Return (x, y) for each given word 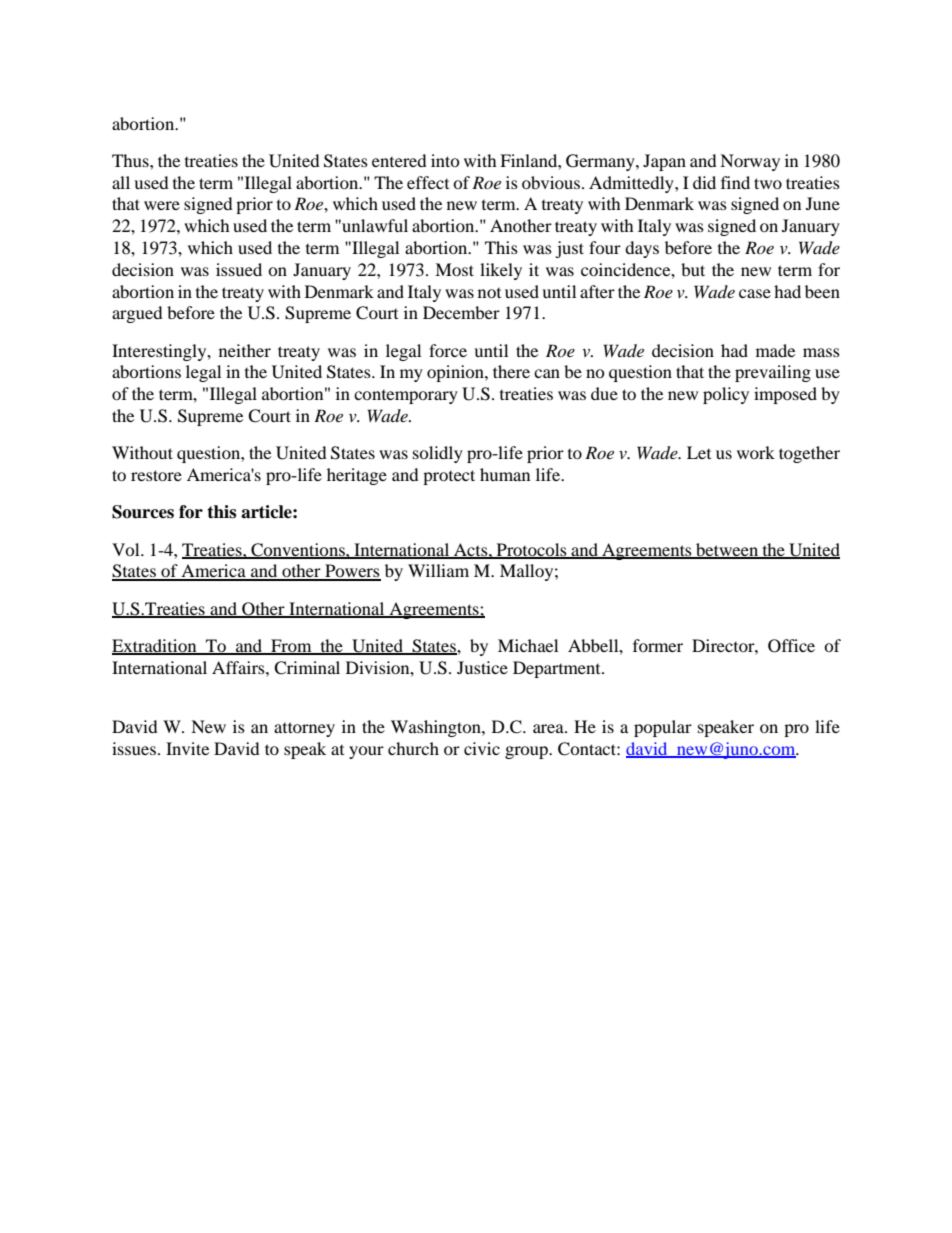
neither (245, 350)
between (727, 550)
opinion (456, 373)
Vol (127, 549)
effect (428, 182)
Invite (187, 748)
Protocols (531, 550)
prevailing (773, 373)
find (735, 182)
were (162, 205)
